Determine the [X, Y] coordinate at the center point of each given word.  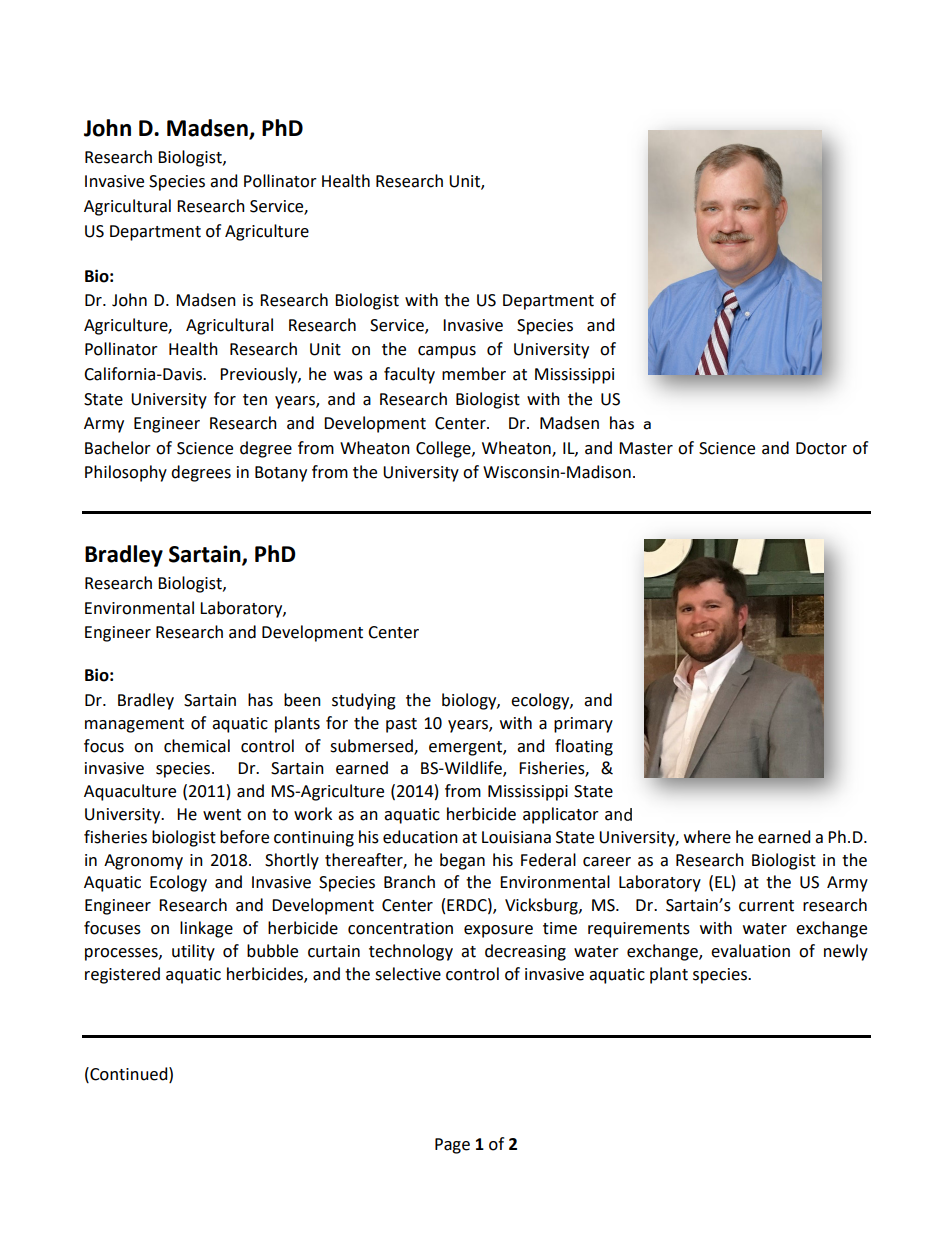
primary [583, 725]
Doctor [821, 448]
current [766, 906]
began [462, 861]
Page [452, 1146]
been [302, 700]
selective [408, 974]
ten [255, 400]
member [474, 374]
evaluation [750, 951]
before [244, 837]
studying [364, 701]
